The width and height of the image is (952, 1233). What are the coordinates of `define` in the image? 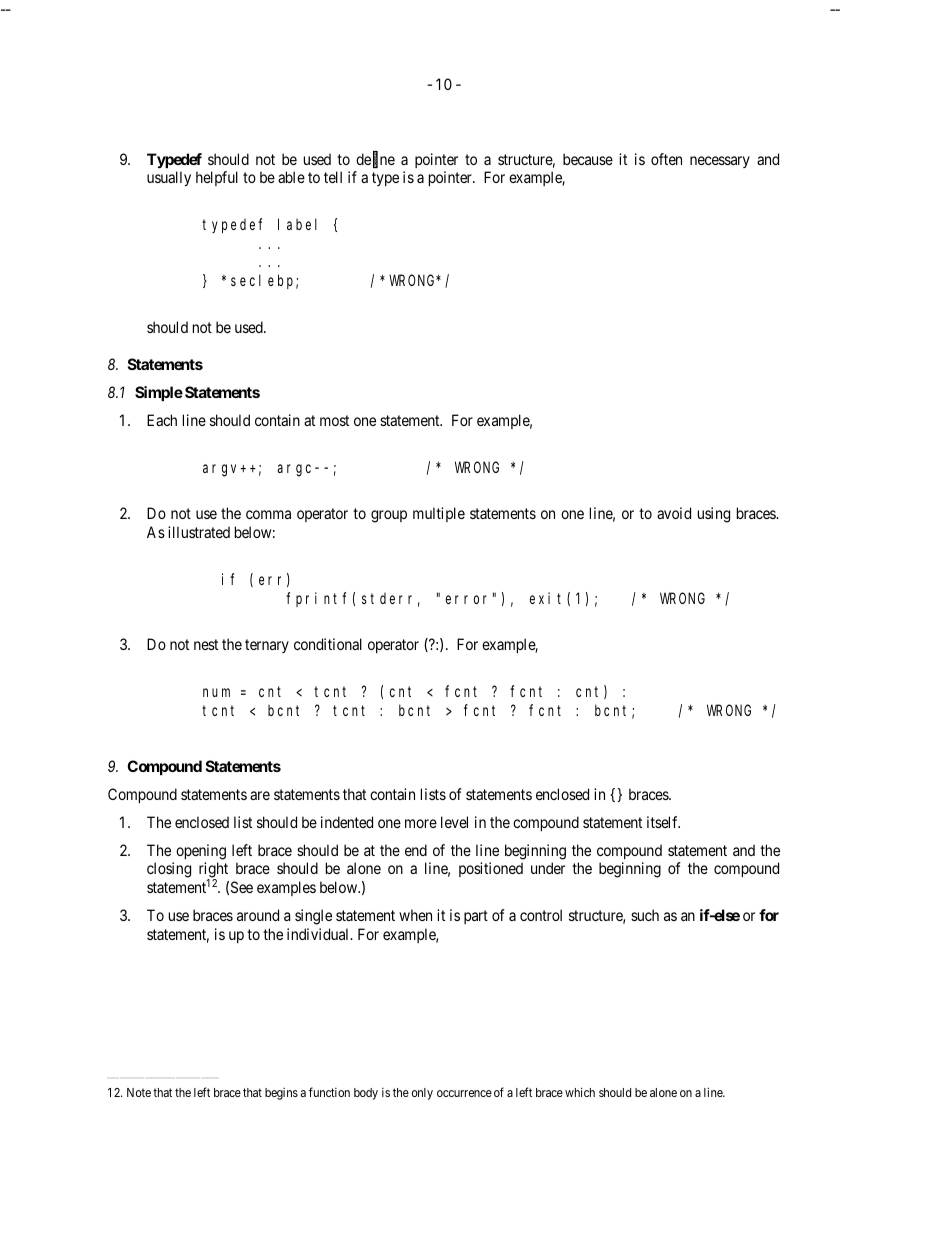 It's located at (375, 160).
